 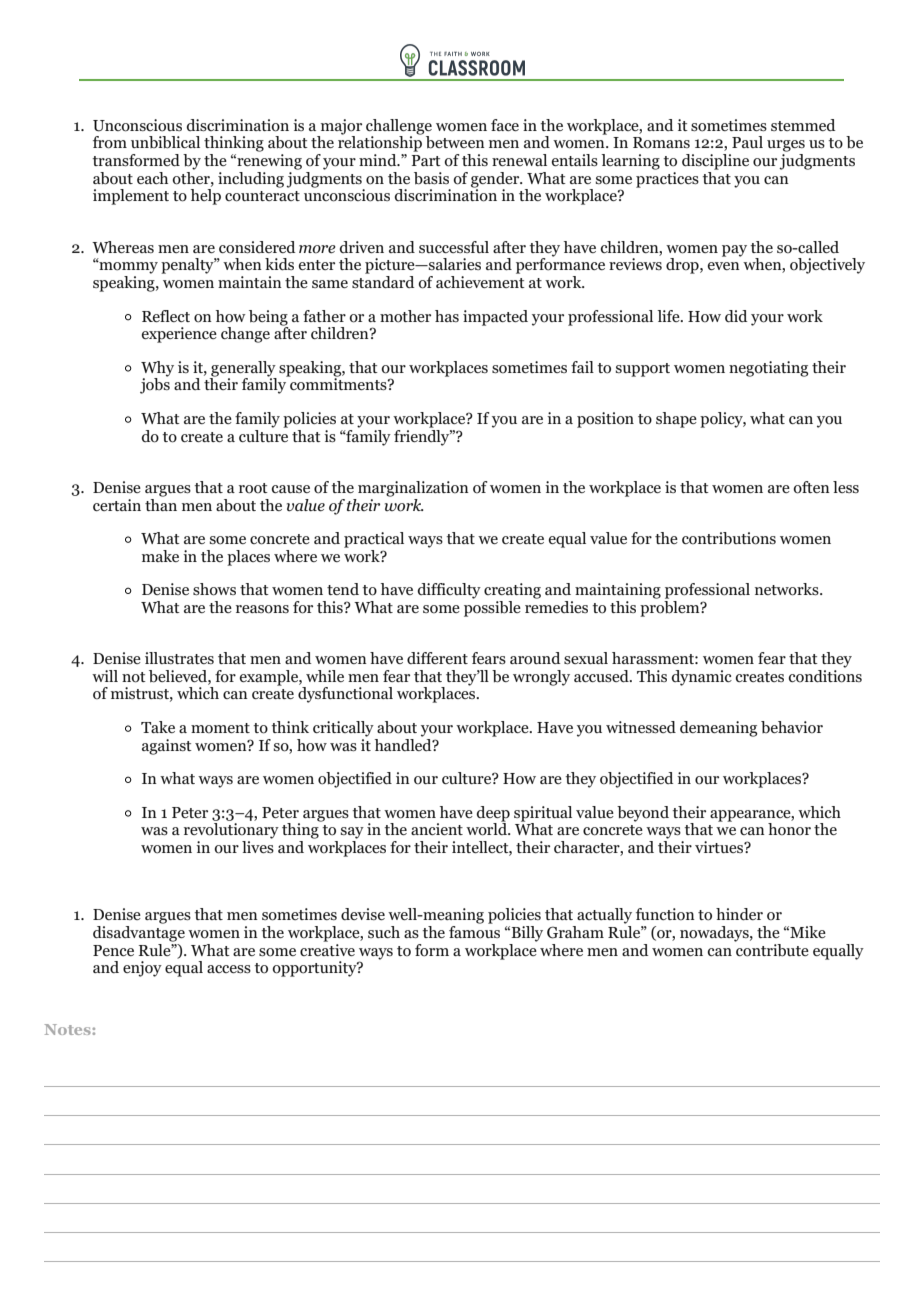 What do you see at coordinates (455, 142) in the document?
I see `between` at bounding box center [455, 142].
